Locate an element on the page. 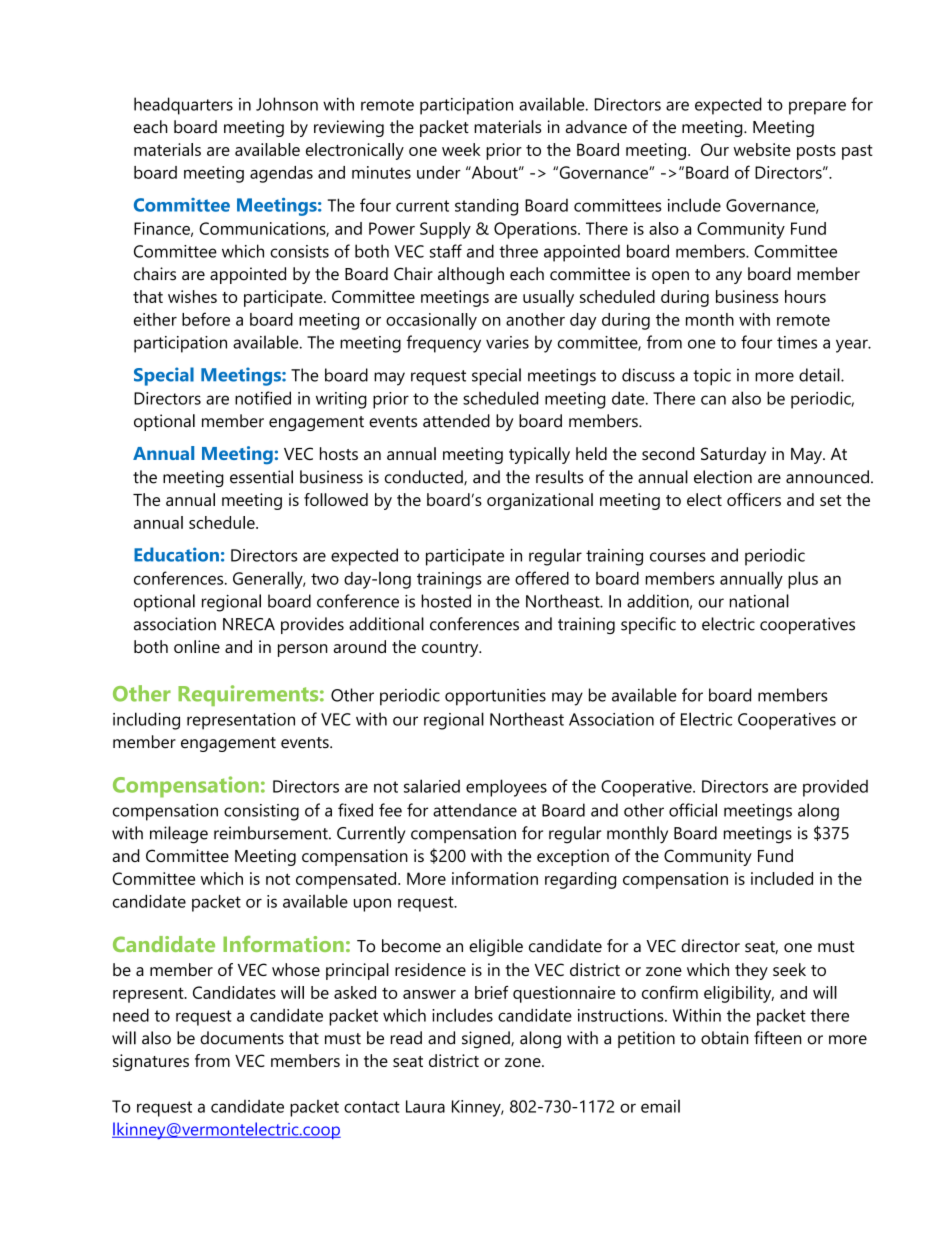 This page has width=952, height=1233. hosted is located at coordinates (446, 601).
